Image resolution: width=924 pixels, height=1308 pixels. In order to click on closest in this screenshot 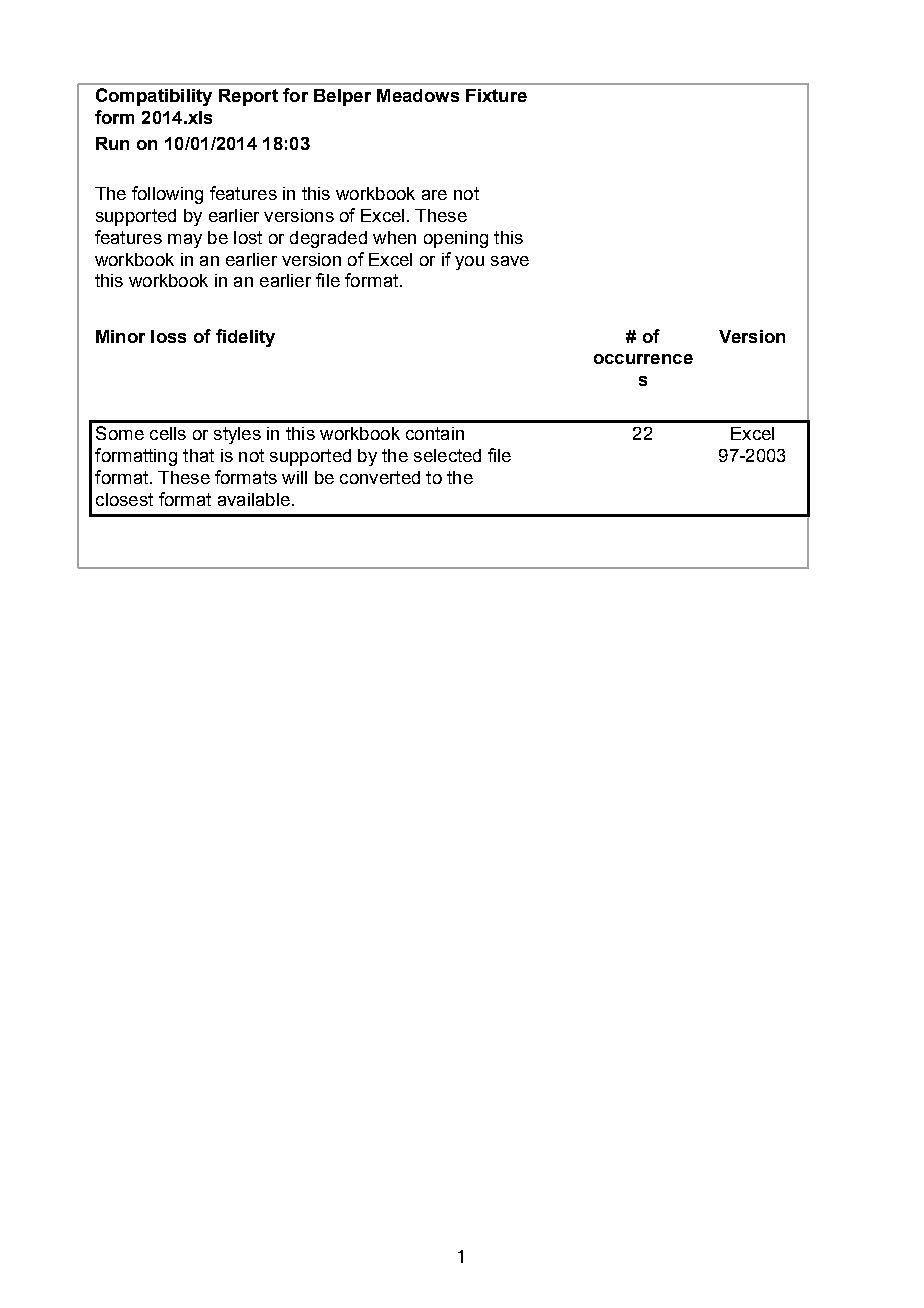, I will do `click(124, 499)`.
